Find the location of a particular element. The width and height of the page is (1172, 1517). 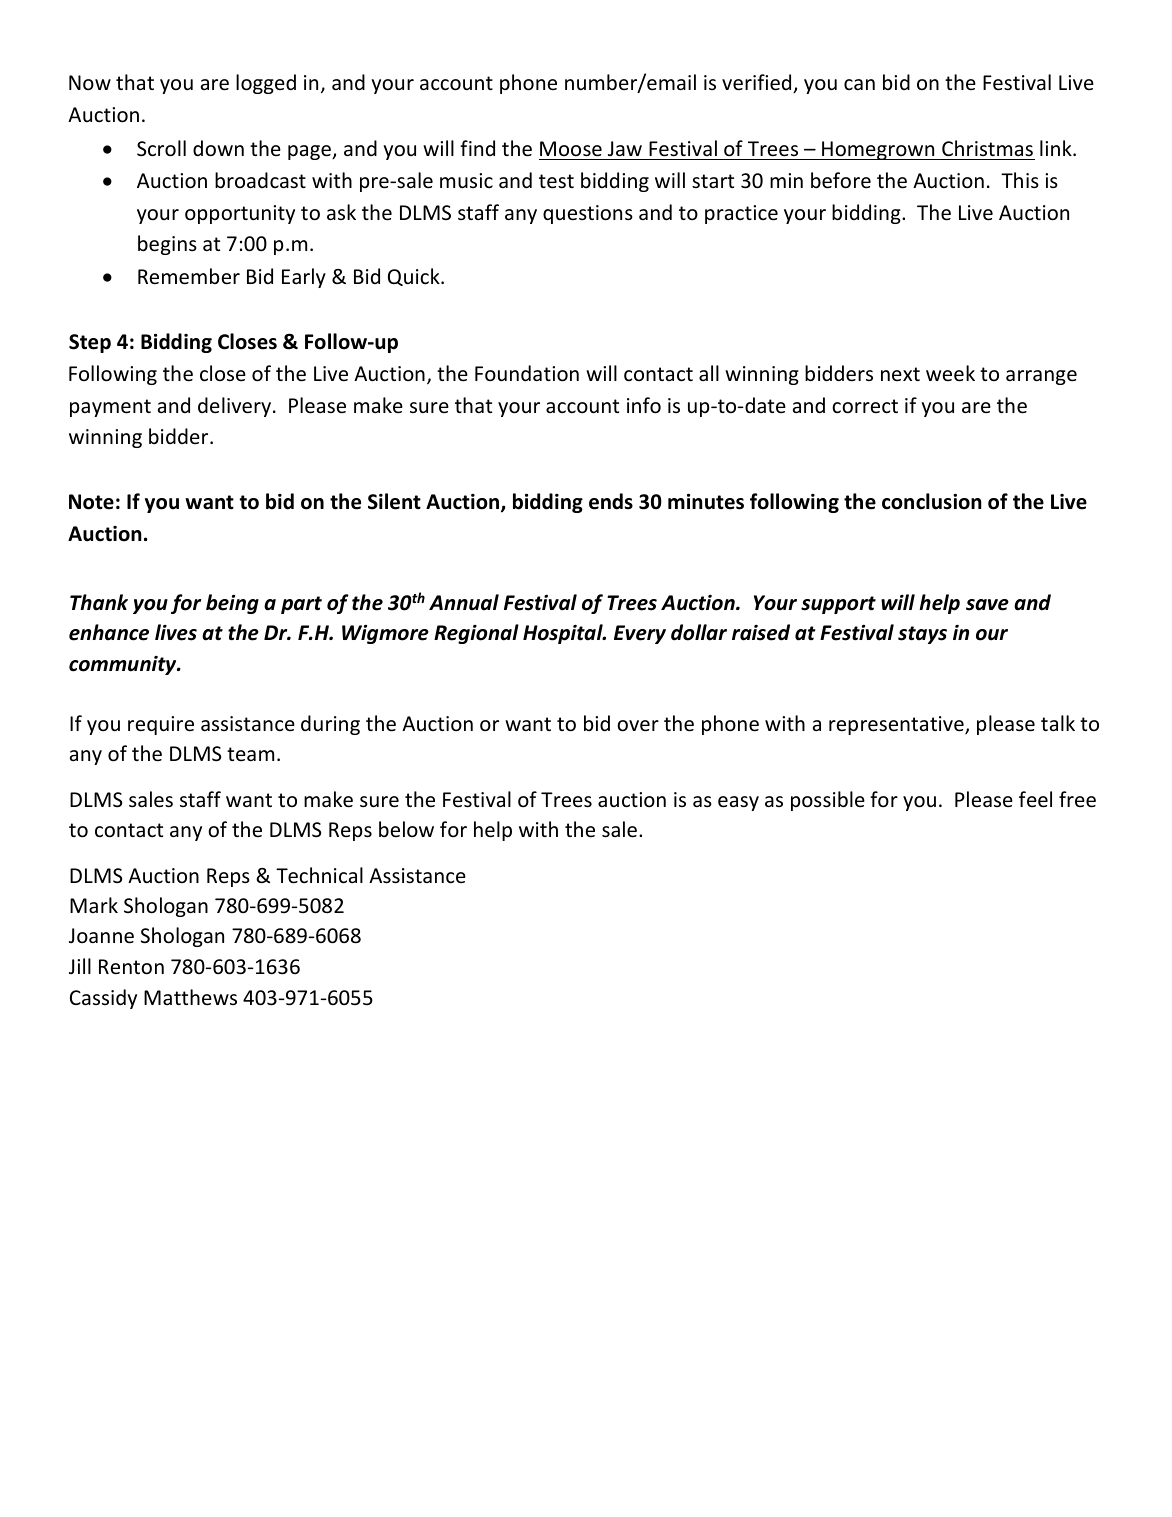

info is located at coordinates (644, 405).
